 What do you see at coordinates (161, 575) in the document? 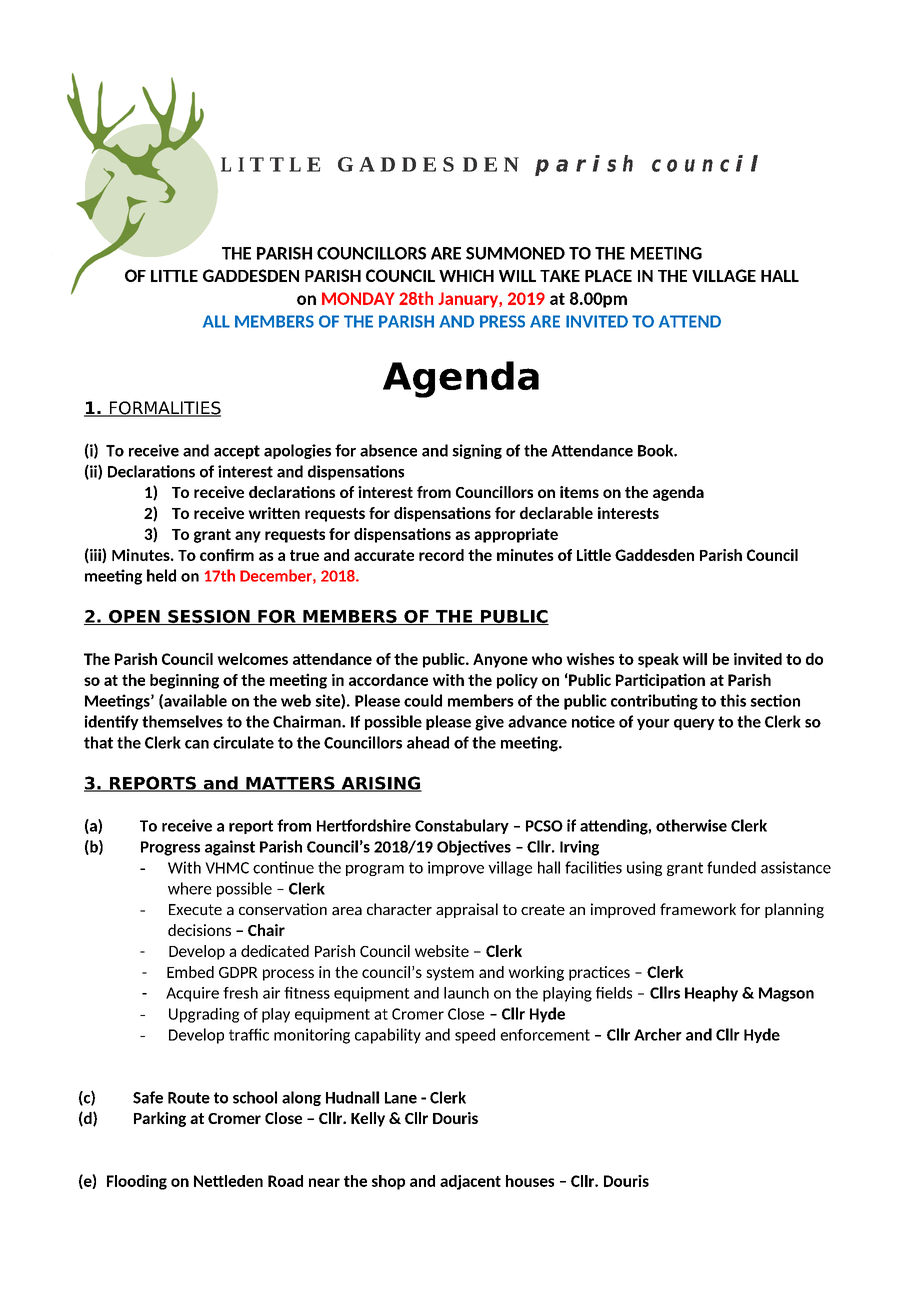
I see `held` at bounding box center [161, 575].
